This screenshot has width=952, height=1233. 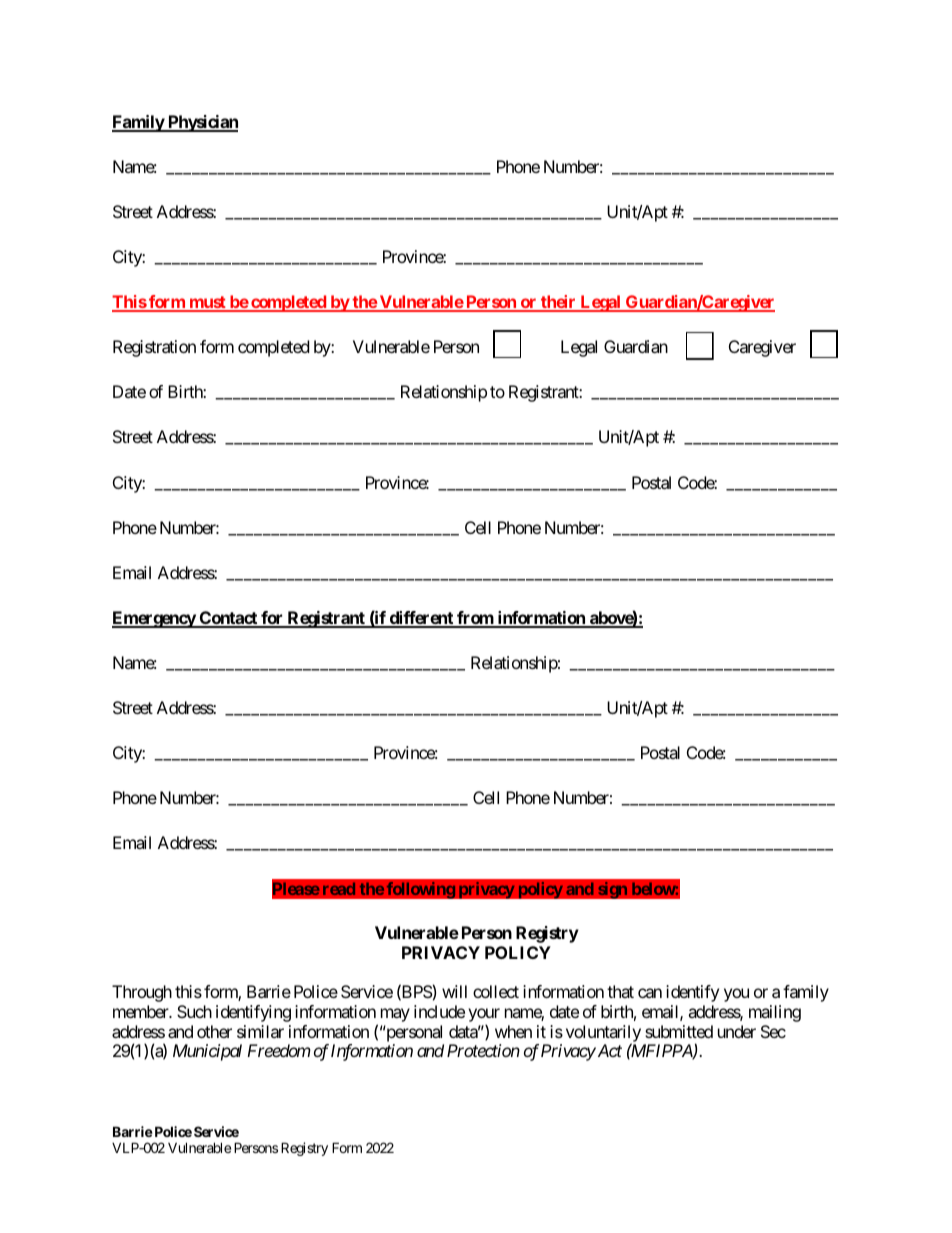 I want to click on other, so click(x=214, y=1031).
